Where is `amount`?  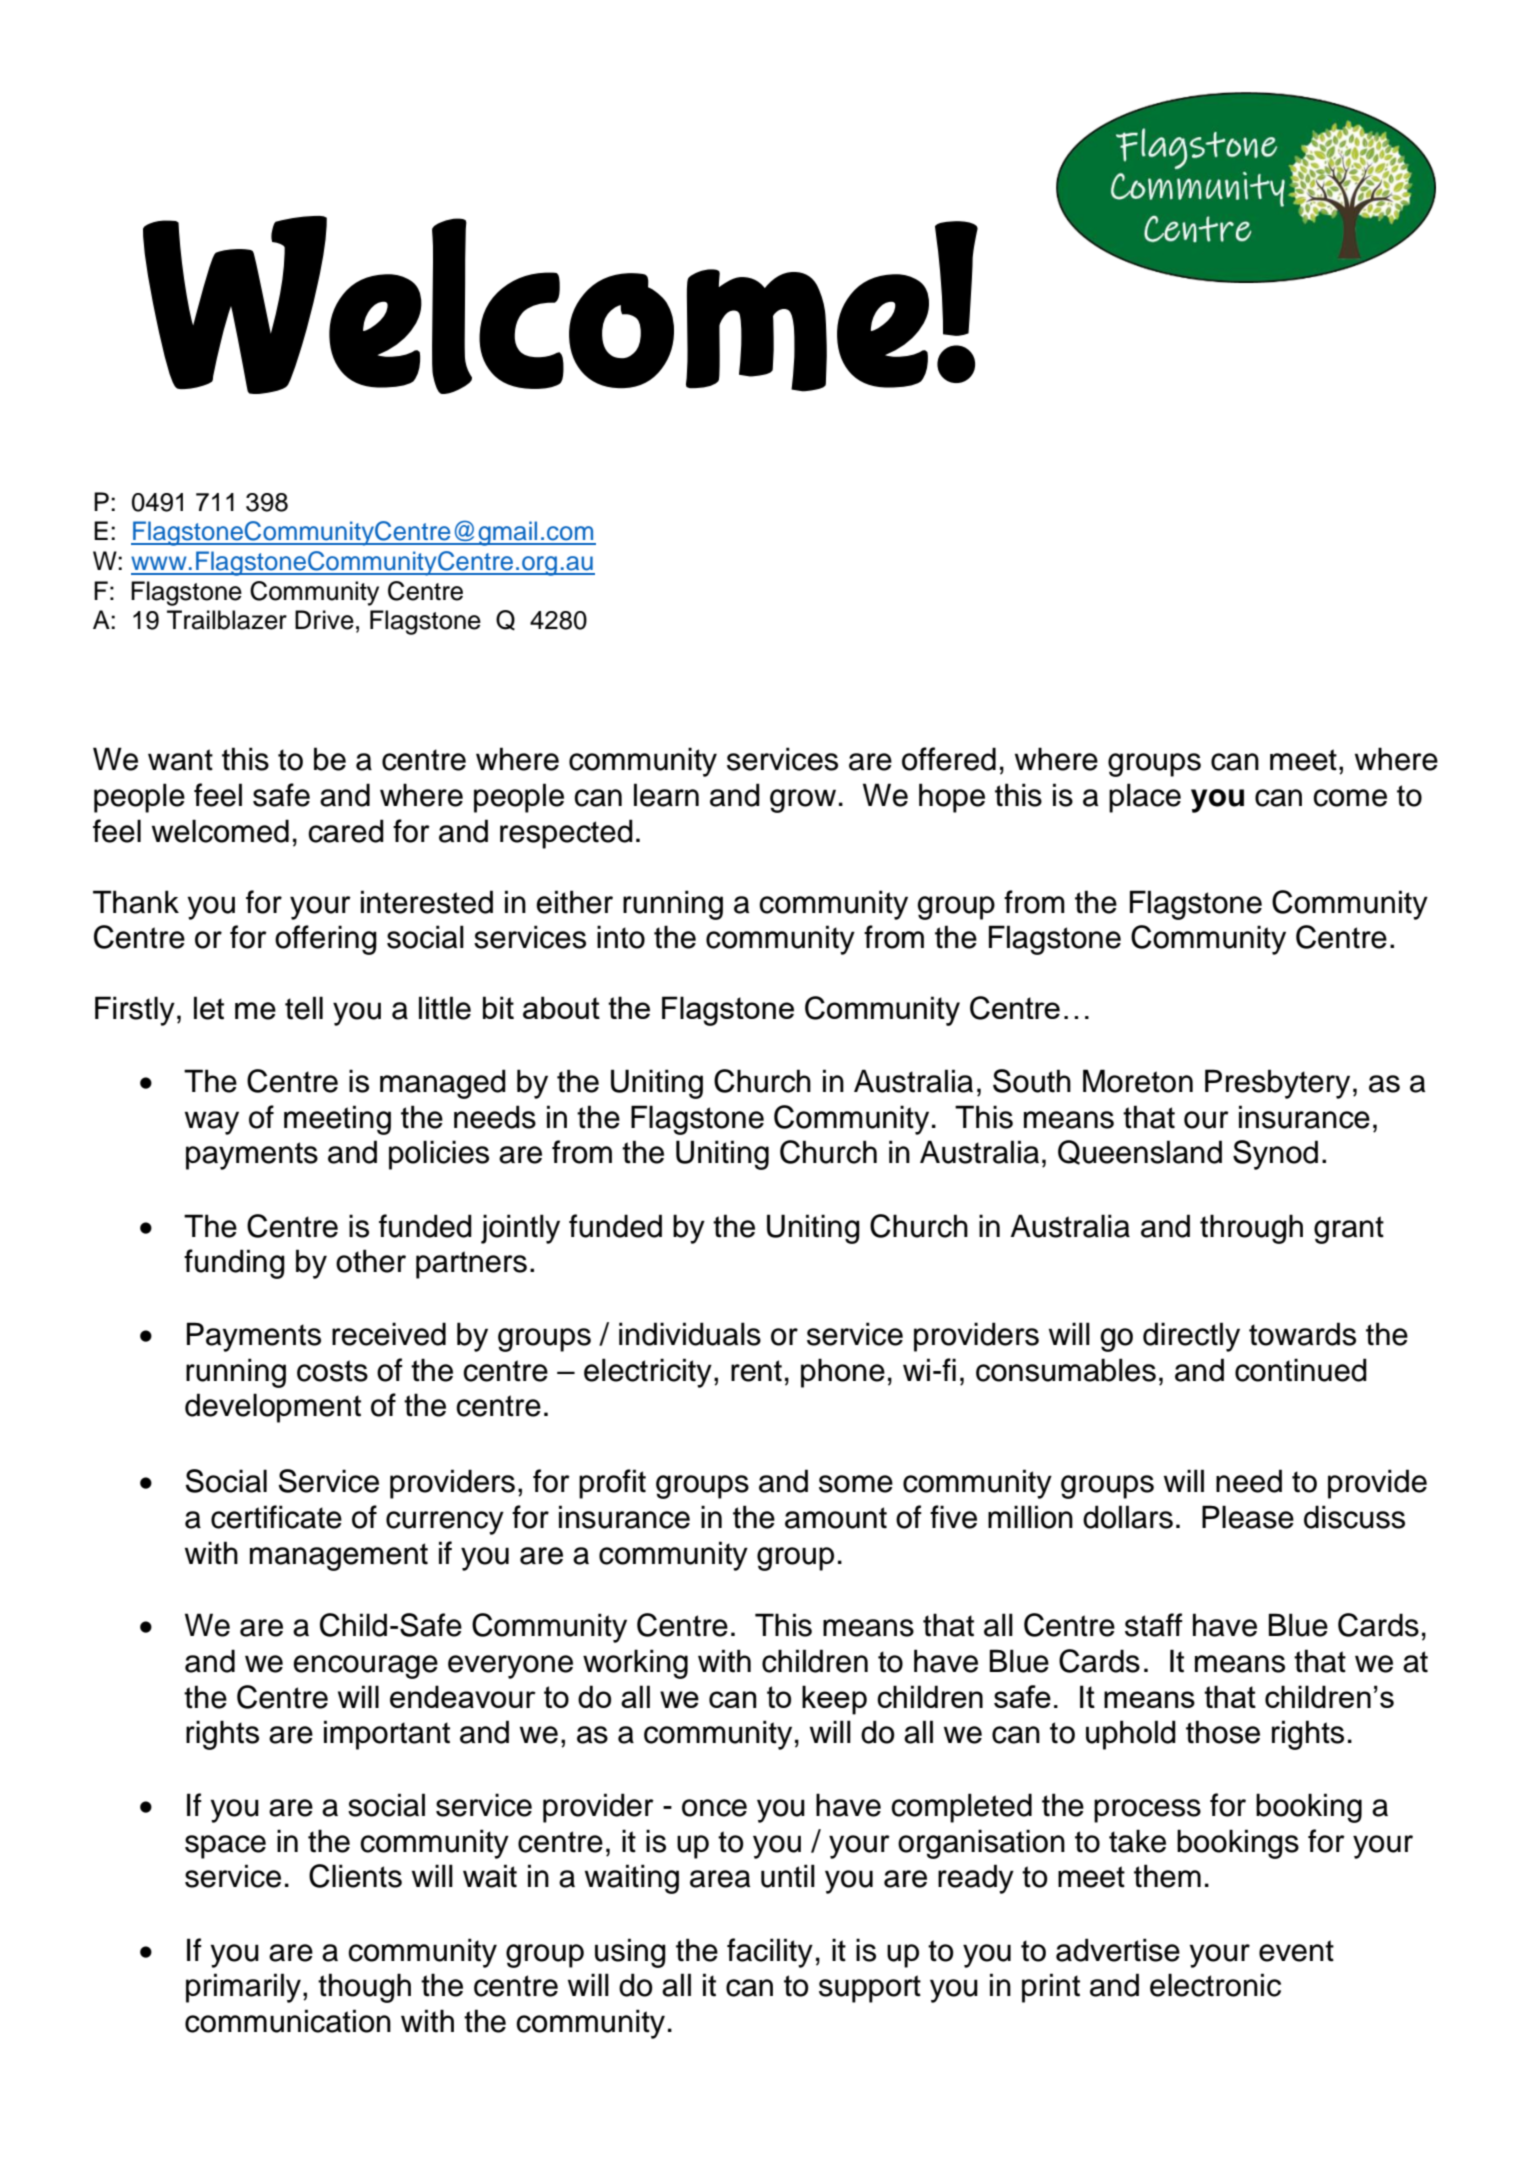 amount is located at coordinates (836, 1518).
